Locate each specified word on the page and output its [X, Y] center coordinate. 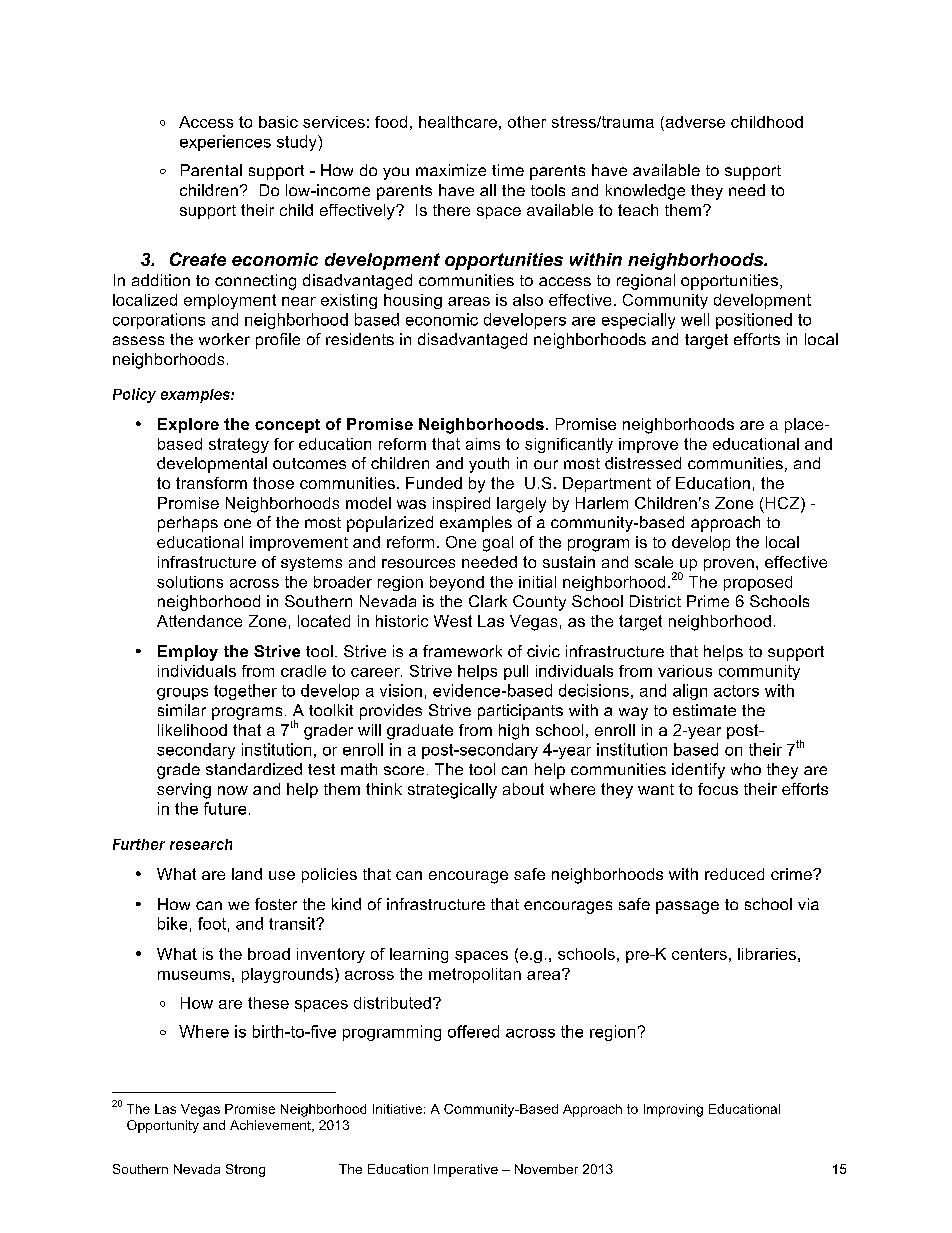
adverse [694, 122]
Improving [673, 1110]
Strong [245, 1170]
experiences [225, 143]
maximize [451, 170]
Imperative [466, 1170]
